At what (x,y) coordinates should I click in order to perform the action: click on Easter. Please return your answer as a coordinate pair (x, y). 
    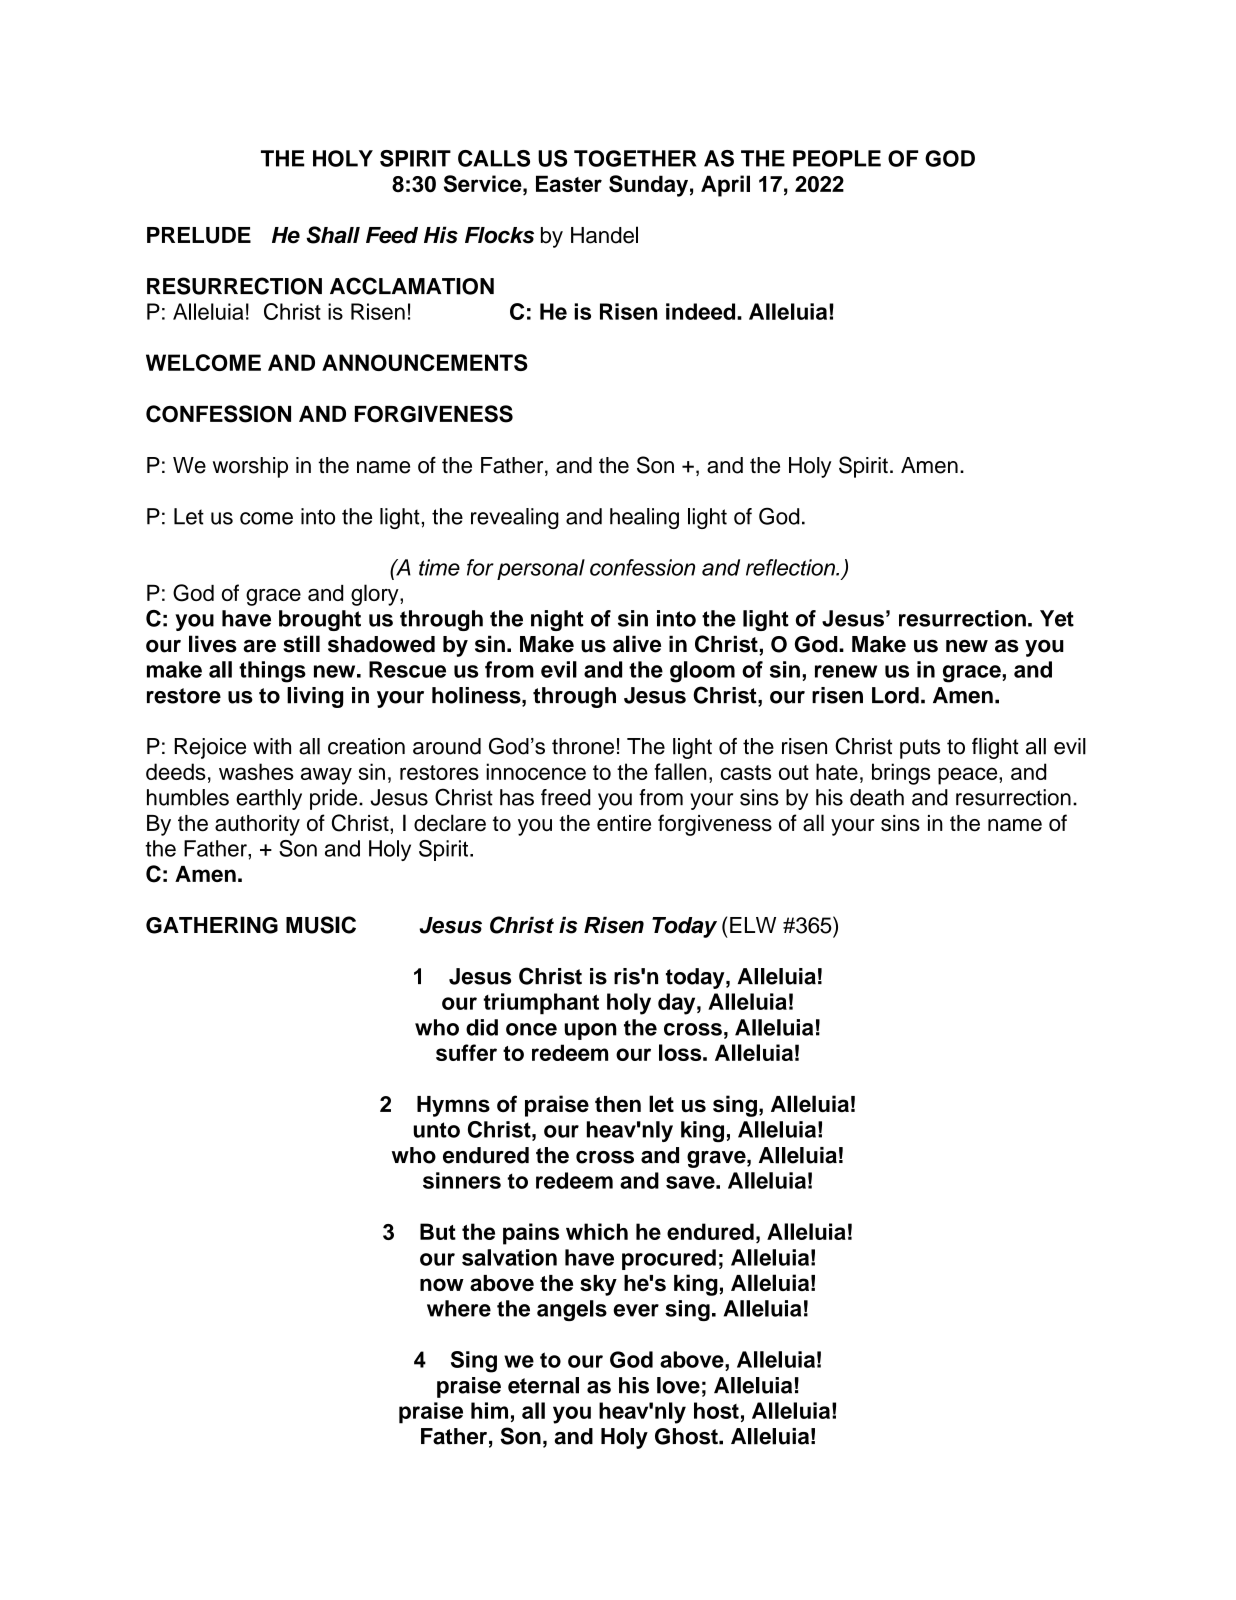
    Looking at the image, I should click on (569, 183).
